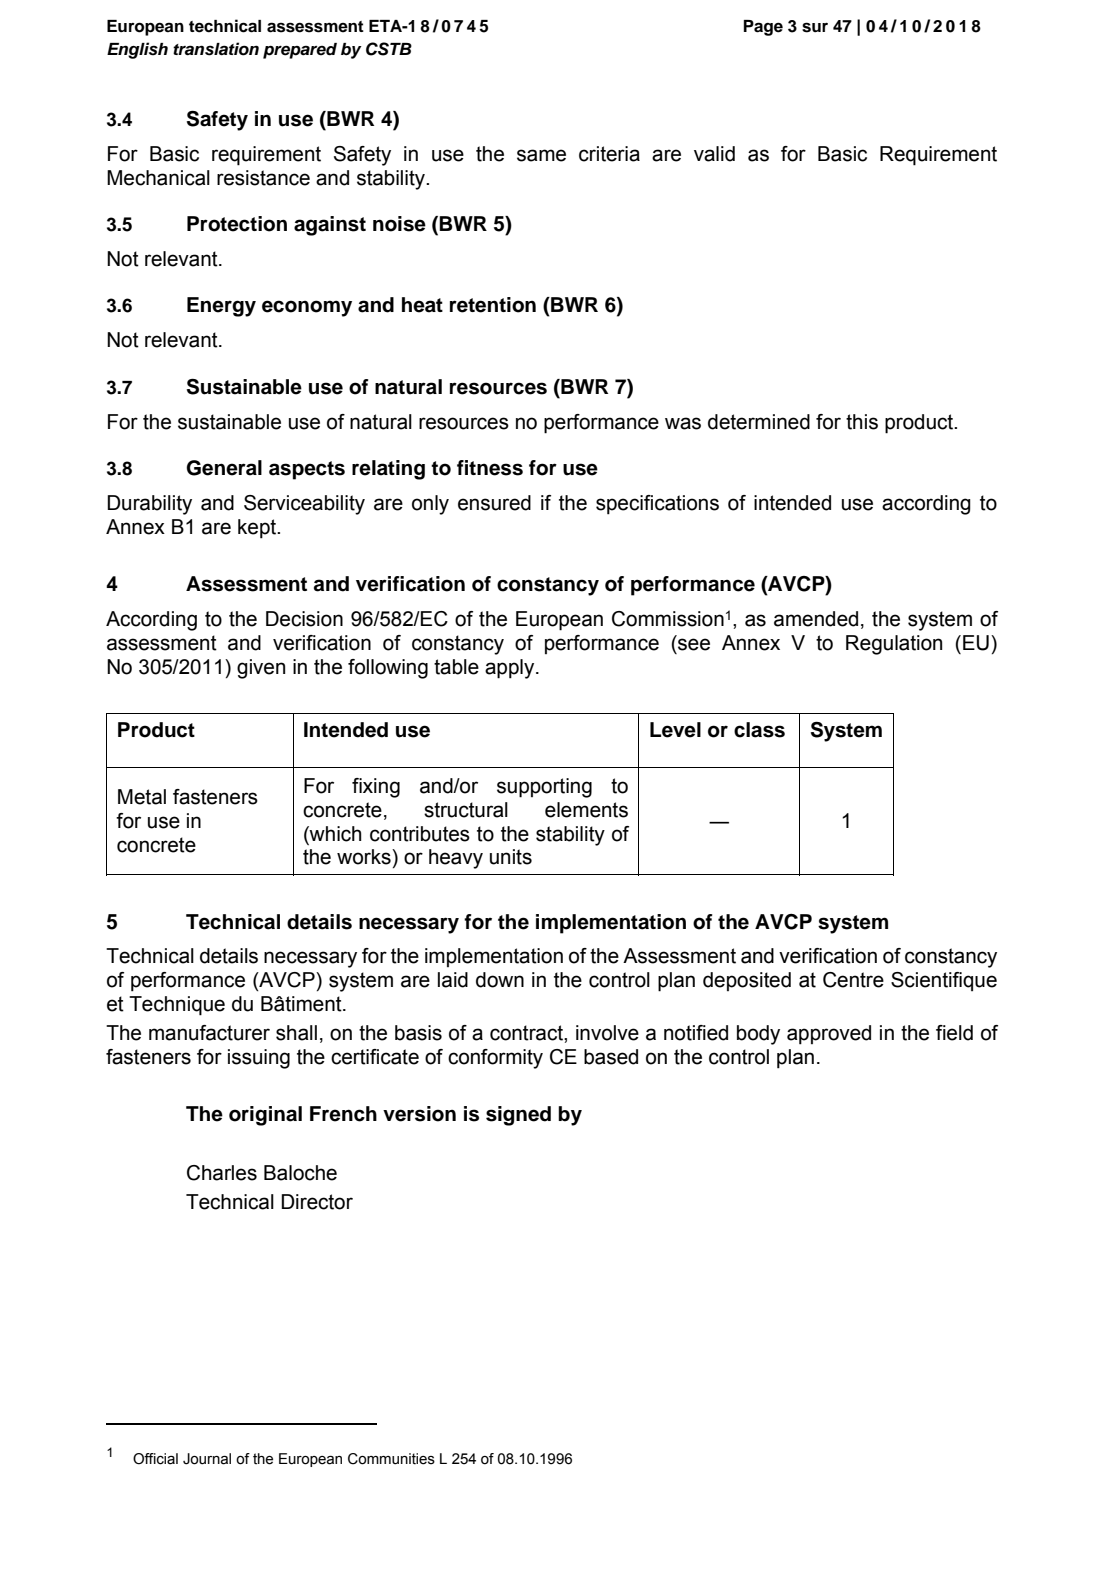 Image resolution: width=1117 pixels, height=1581 pixels. What do you see at coordinates (518, 1116) in the screenshot?
I see `signed` at bounding box center [518, 1116].
